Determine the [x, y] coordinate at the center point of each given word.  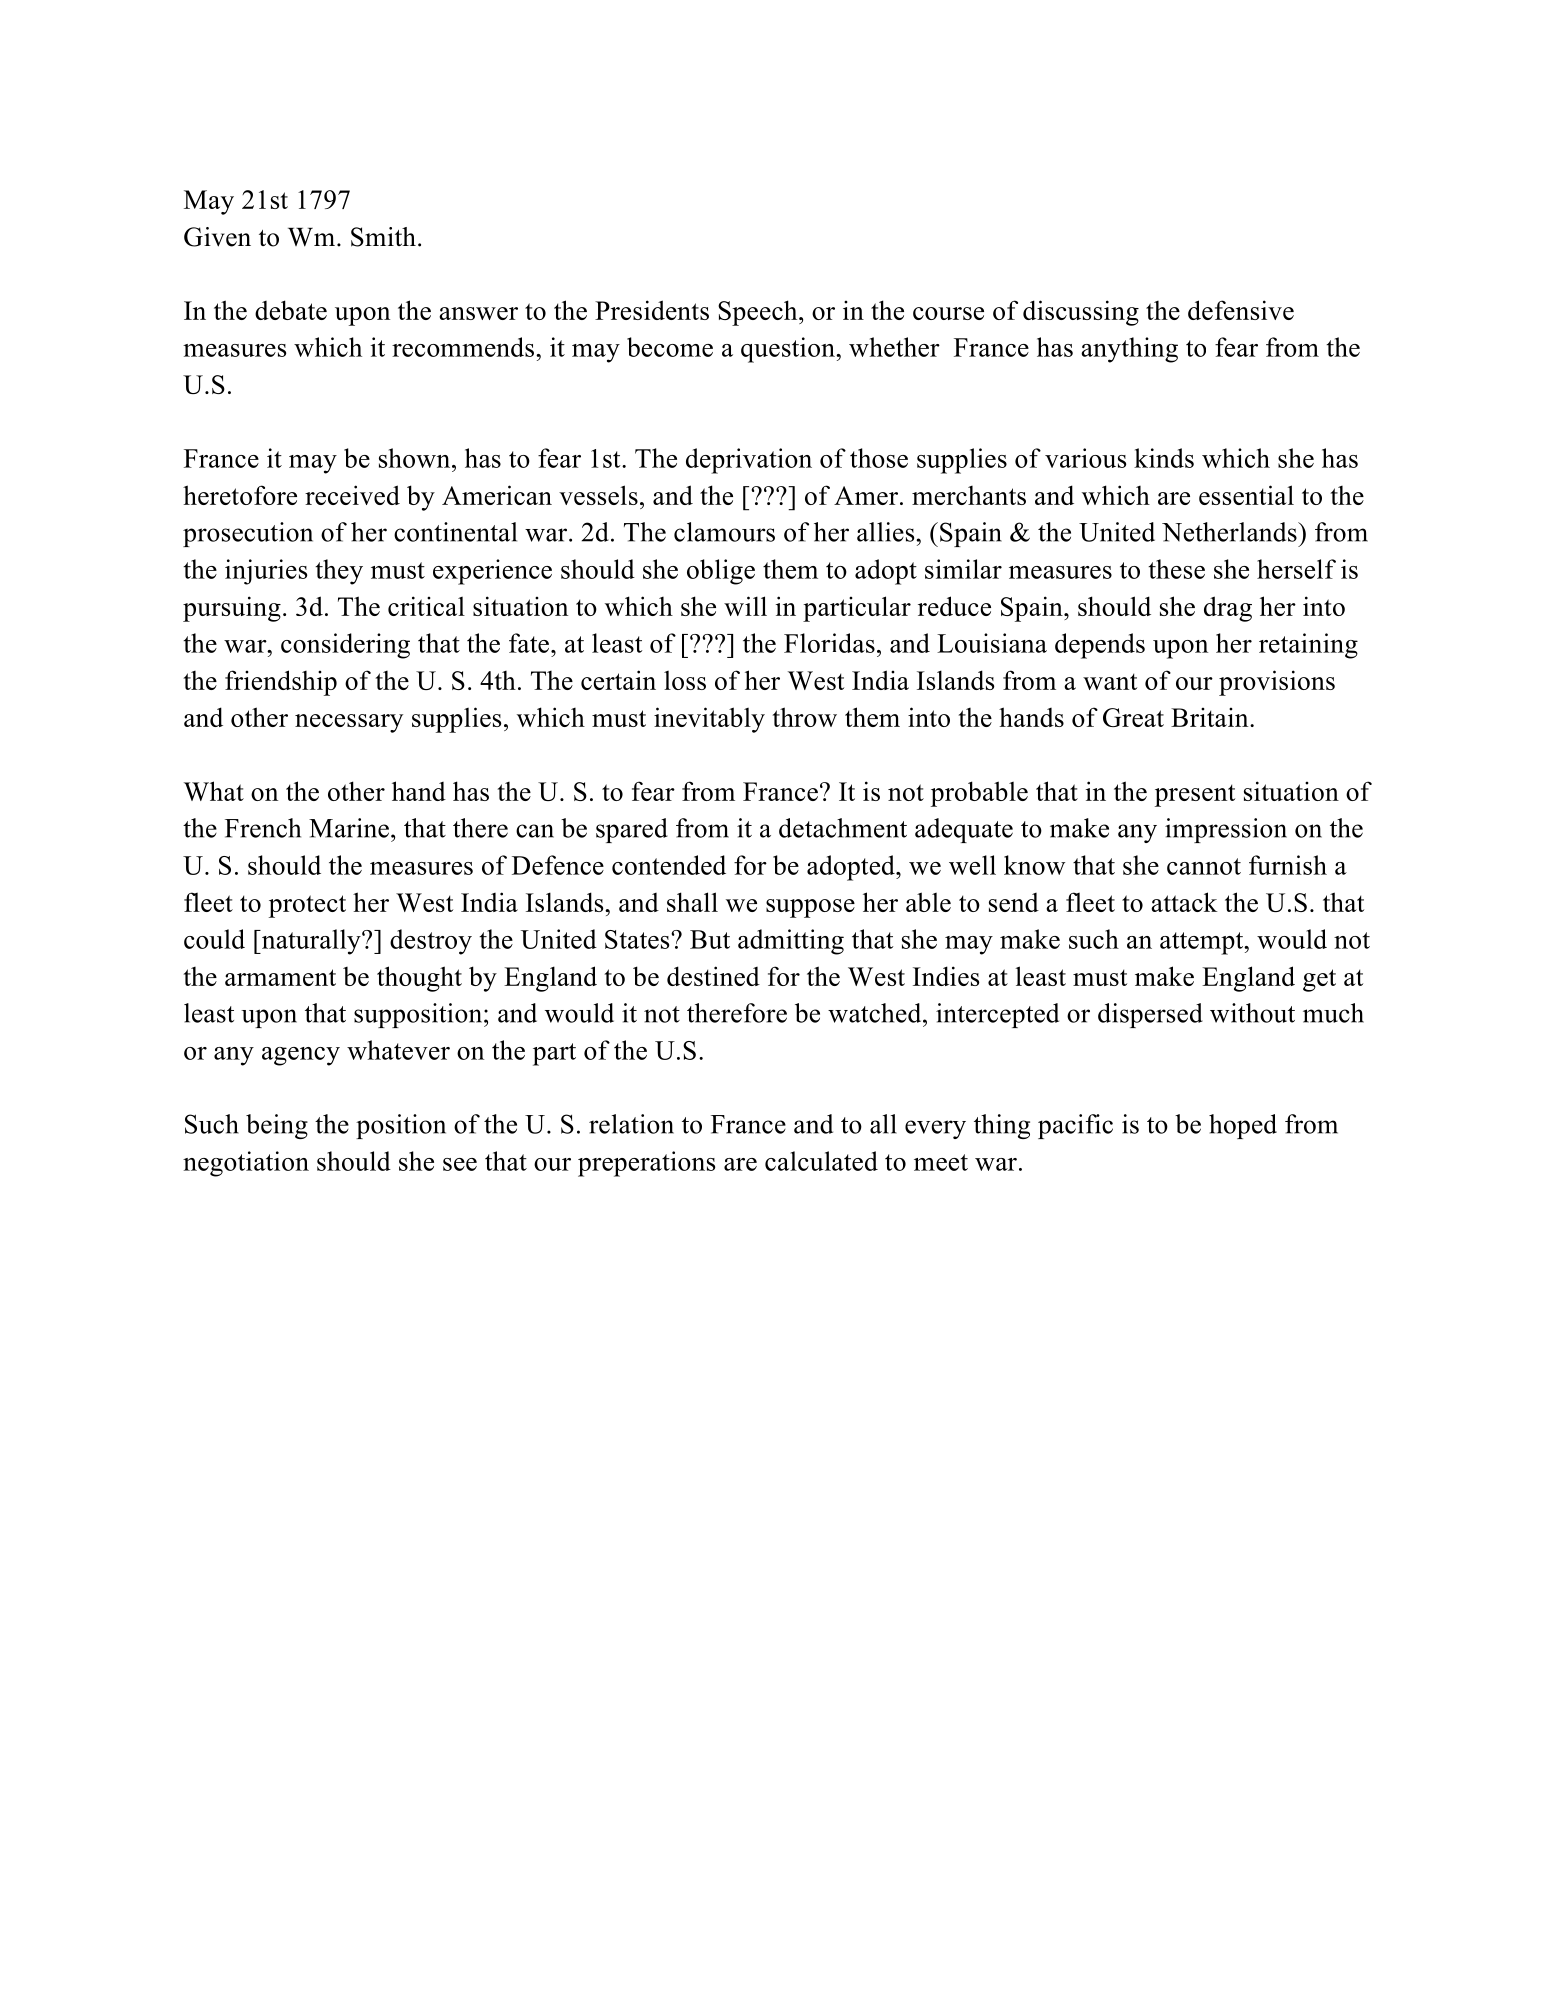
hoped [1243, 1126]
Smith [383, 237]
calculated [821, 1161]
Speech [759, 313]
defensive [1241, 310]
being [277, 1126]
